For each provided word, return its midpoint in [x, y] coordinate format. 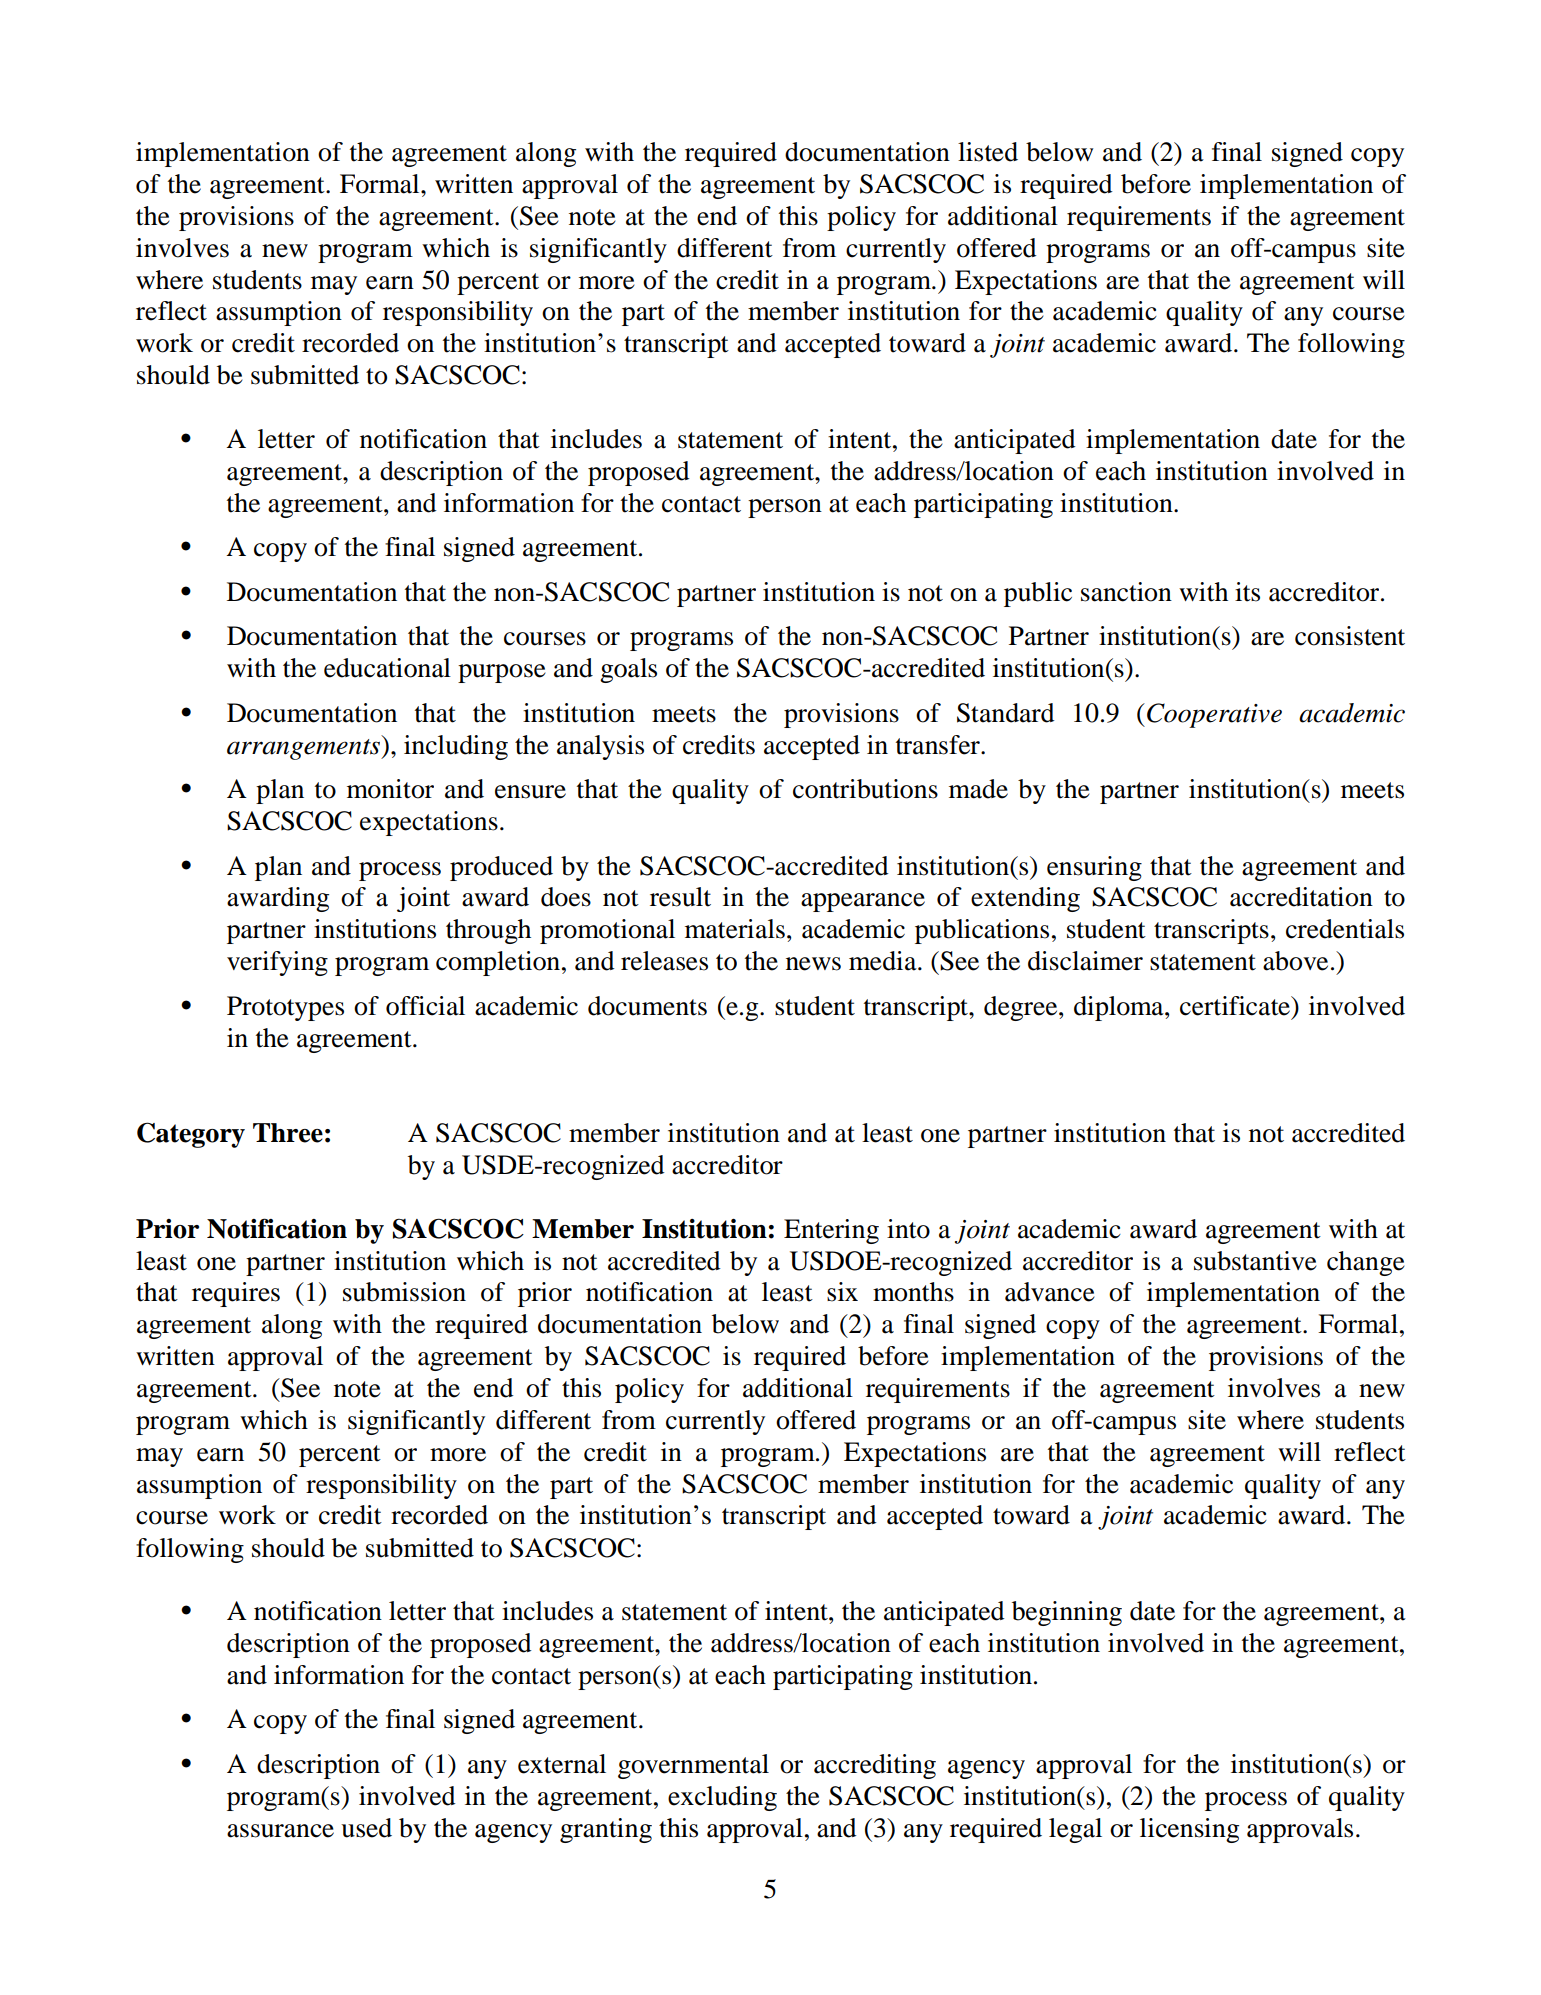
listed [988, 152]
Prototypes [285, 1008]
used [366, 1828]
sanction [1126, 592]
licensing [1189, 1830]
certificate [1236, 1006]
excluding [722, 1798]
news [813, 964]
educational [387, 668]
